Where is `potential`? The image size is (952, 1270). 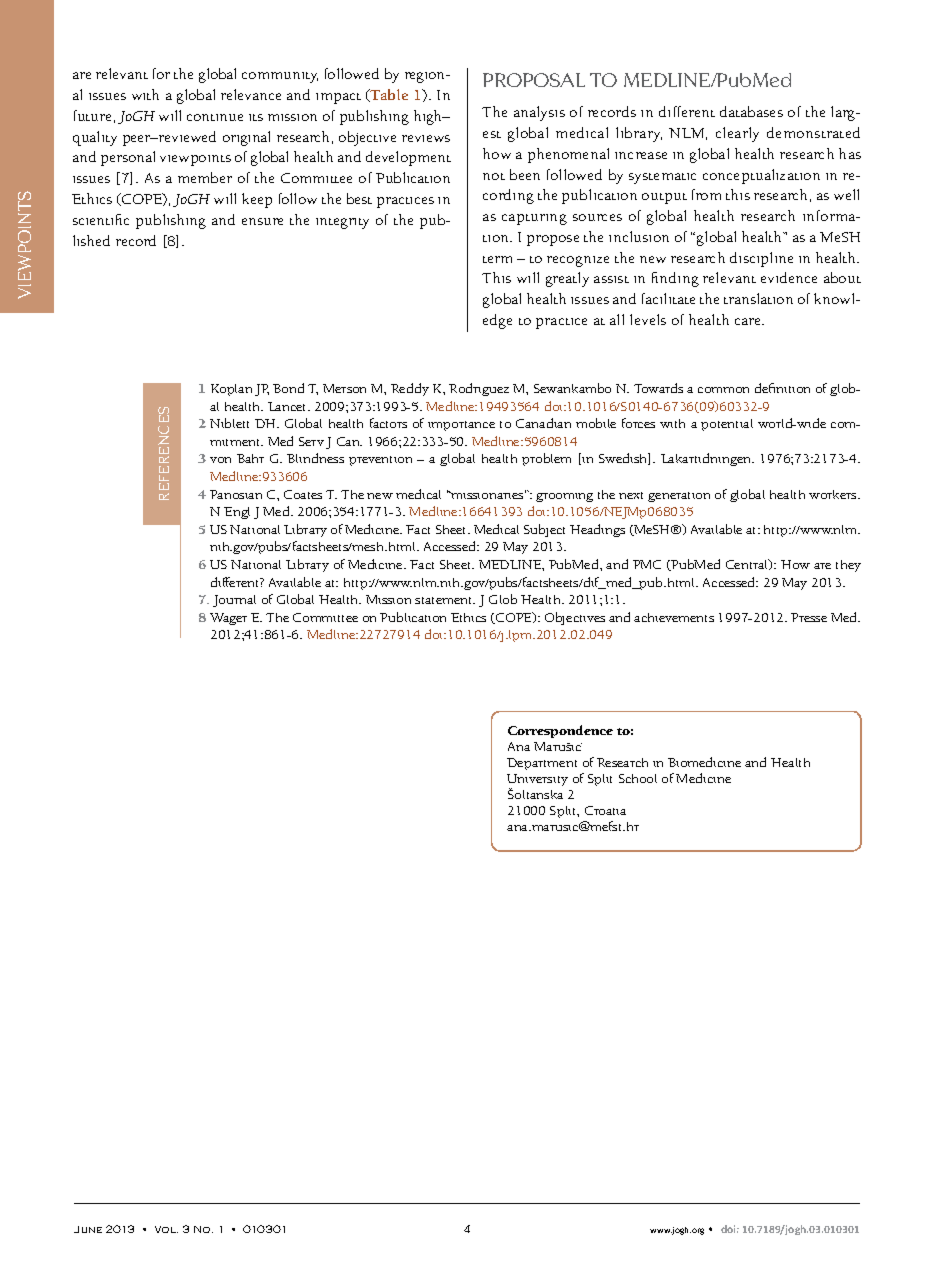
potential is located at coordinates (727, 425).
